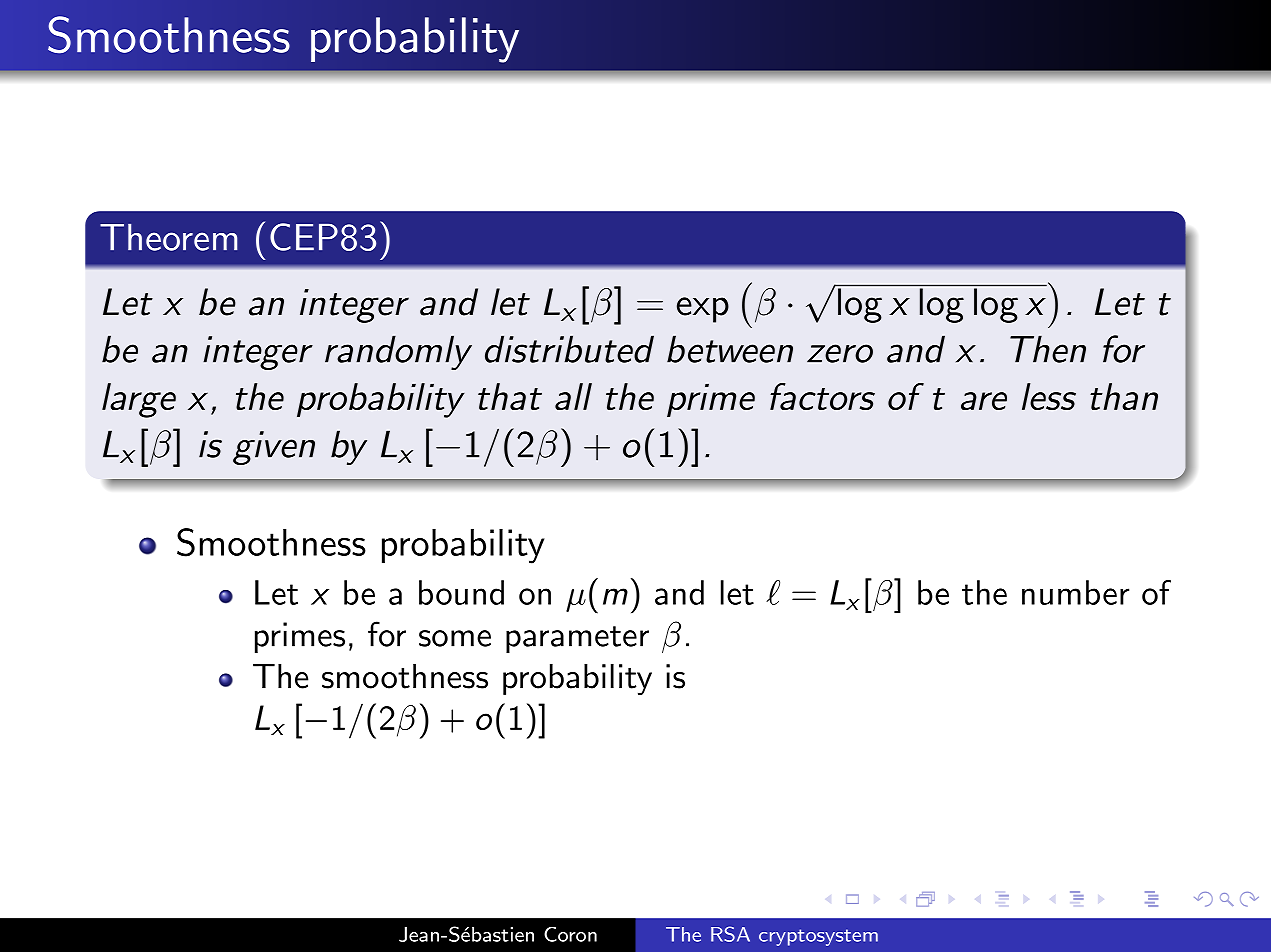 This screenshot has width=1271, height=952. Describe the element at coordinates (455, 638) in the screenshot. I see `some` at that location.
